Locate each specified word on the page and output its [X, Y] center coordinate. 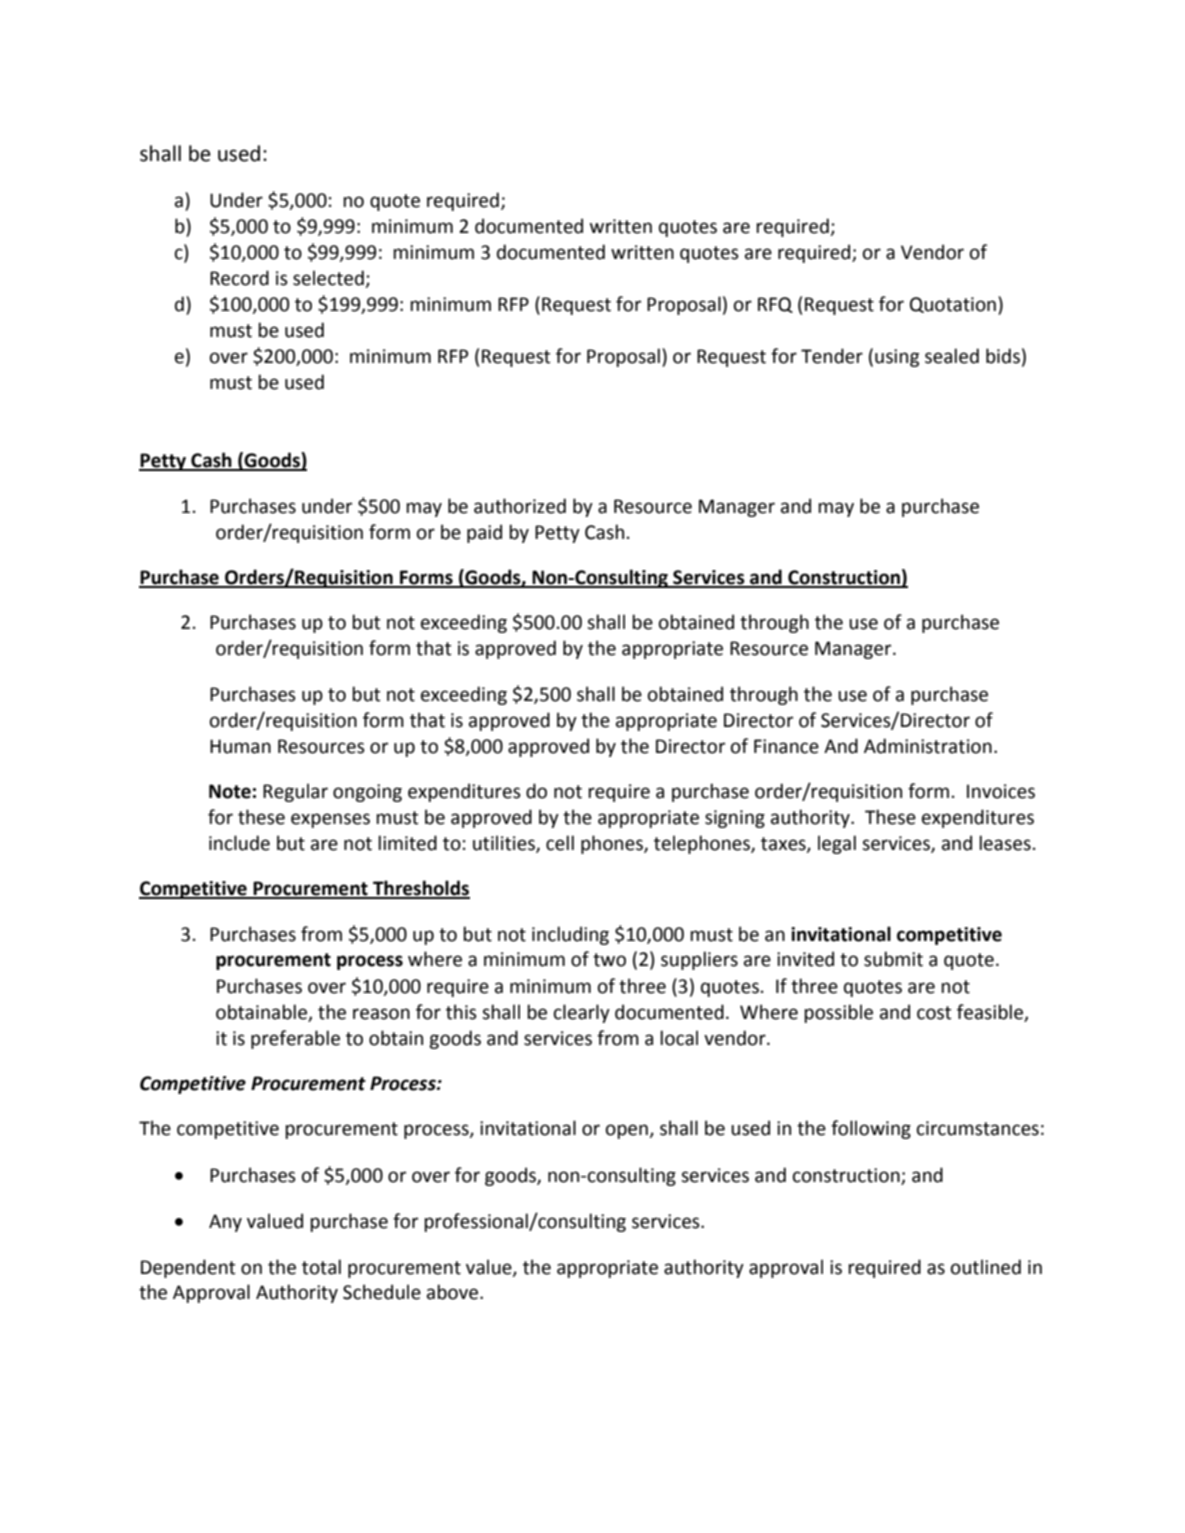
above [454, 1292]
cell [560, 843]
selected [329, 279]
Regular [295, 792]
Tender [832, 356]
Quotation [953, 305]
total [321, 1267]
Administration [928, 746]
